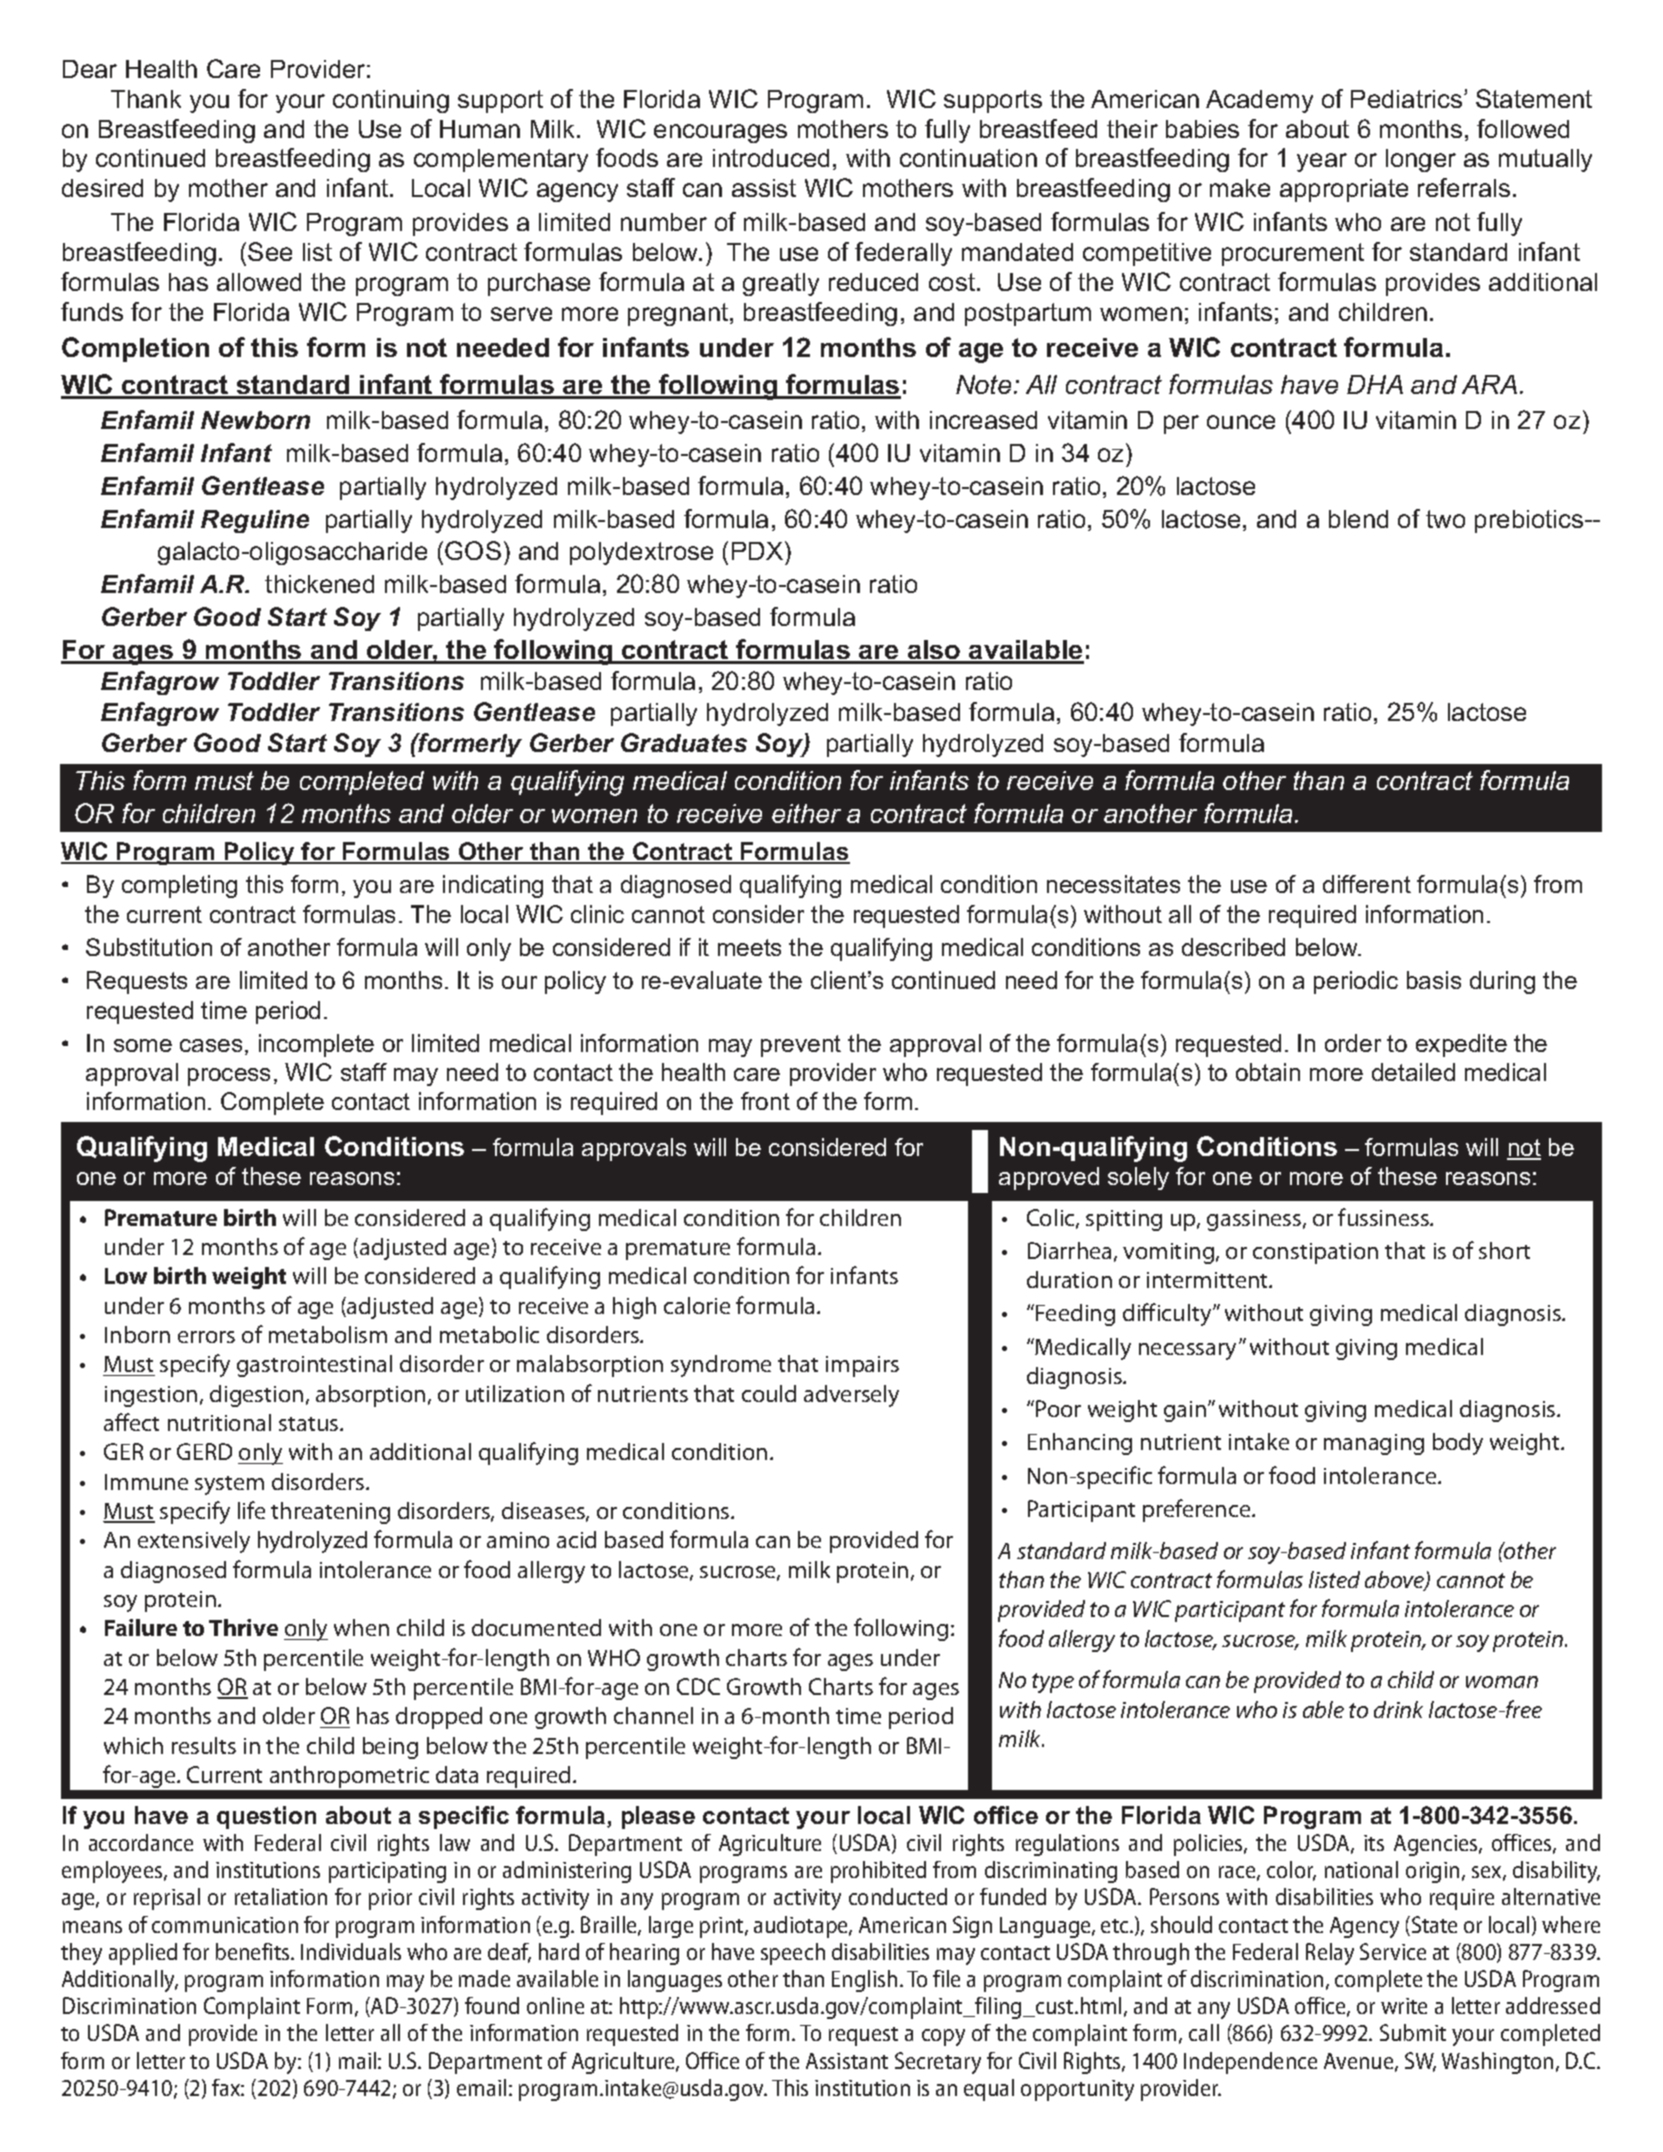 The width and height of the image is (1663, 2152). Describe the element at coordinates (229, 1077) in the image. I see `process` at that location.
